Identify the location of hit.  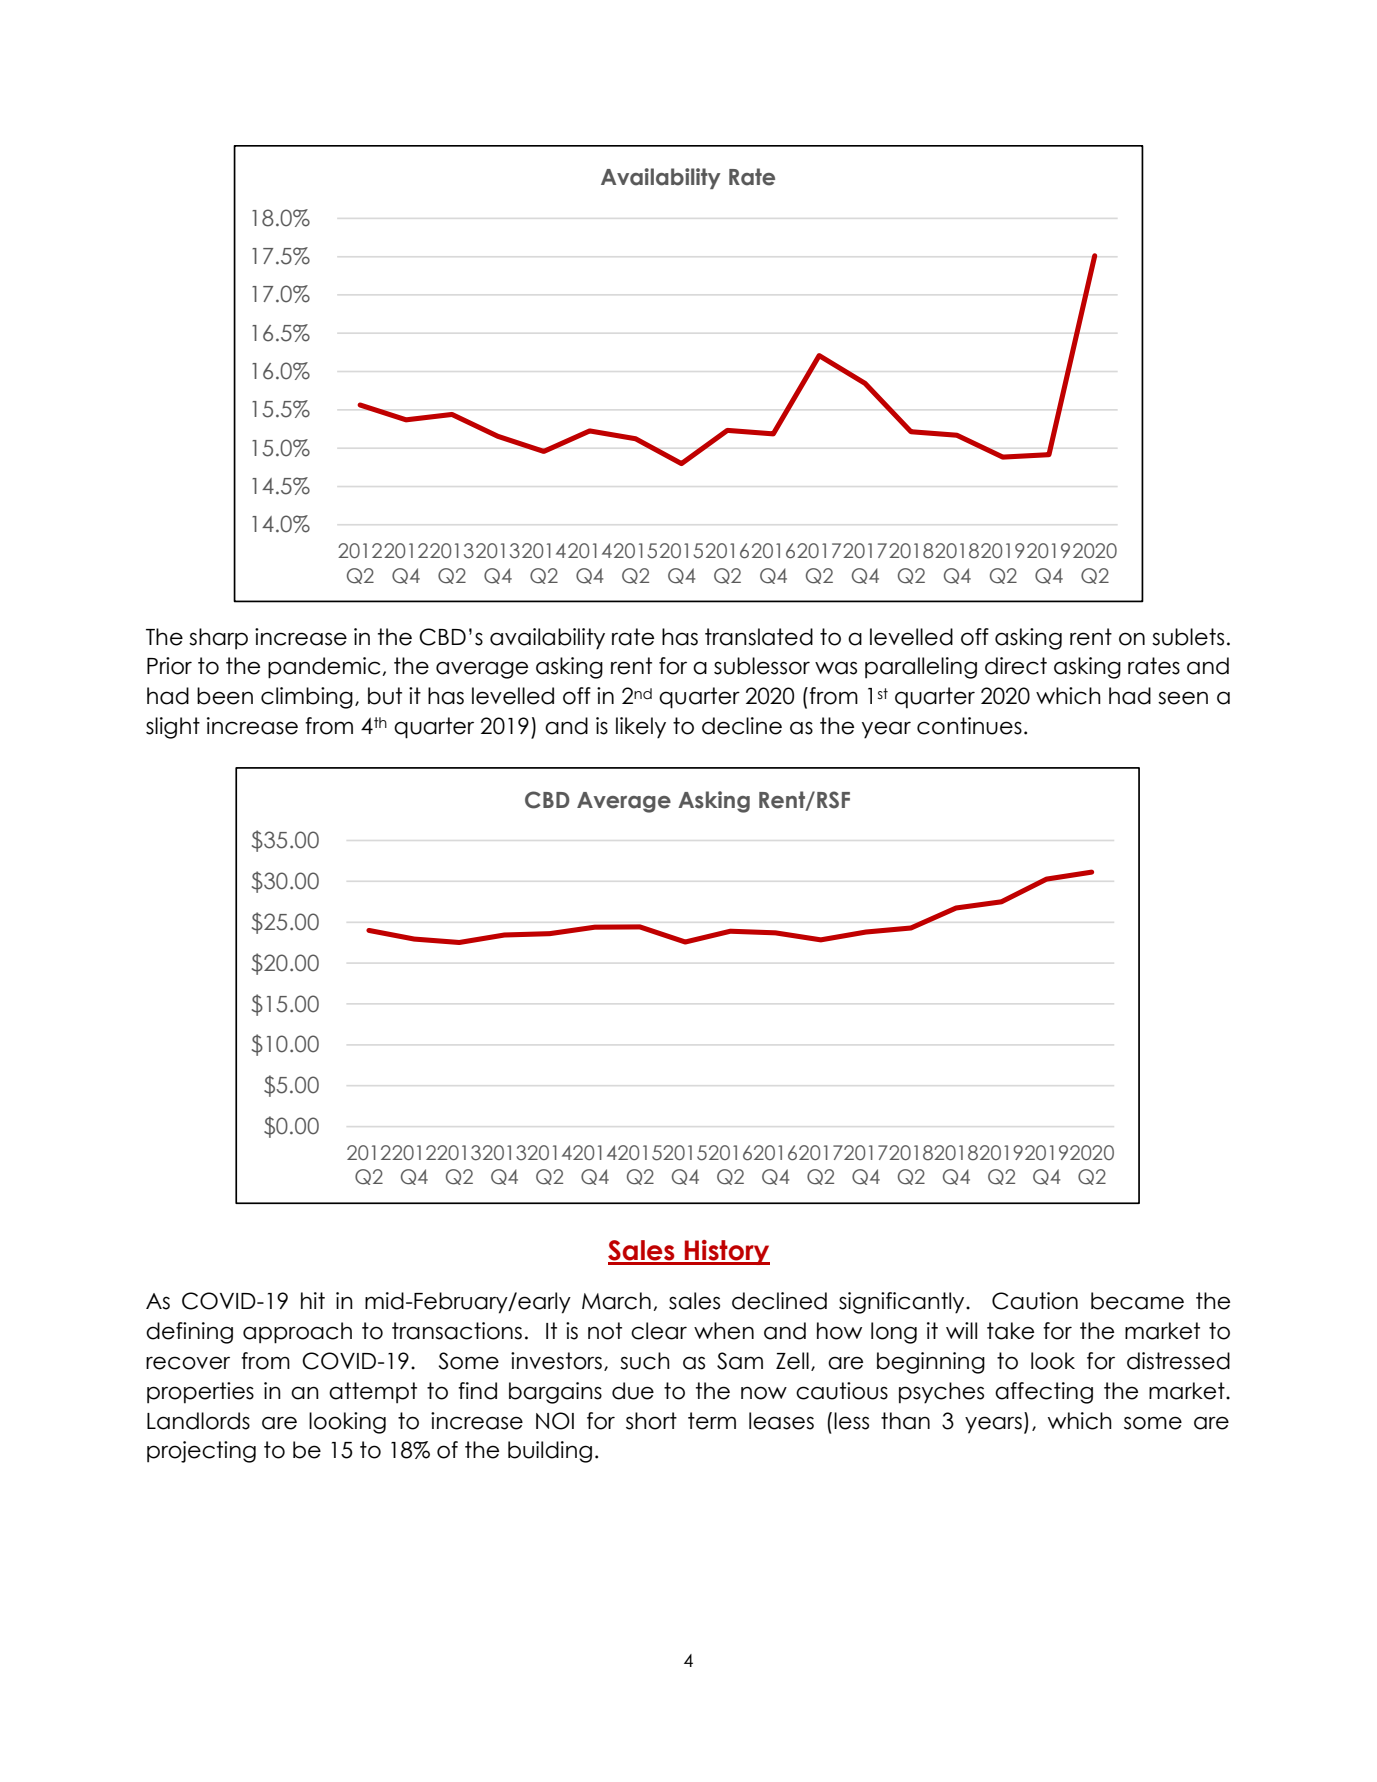
(313, 1300).
